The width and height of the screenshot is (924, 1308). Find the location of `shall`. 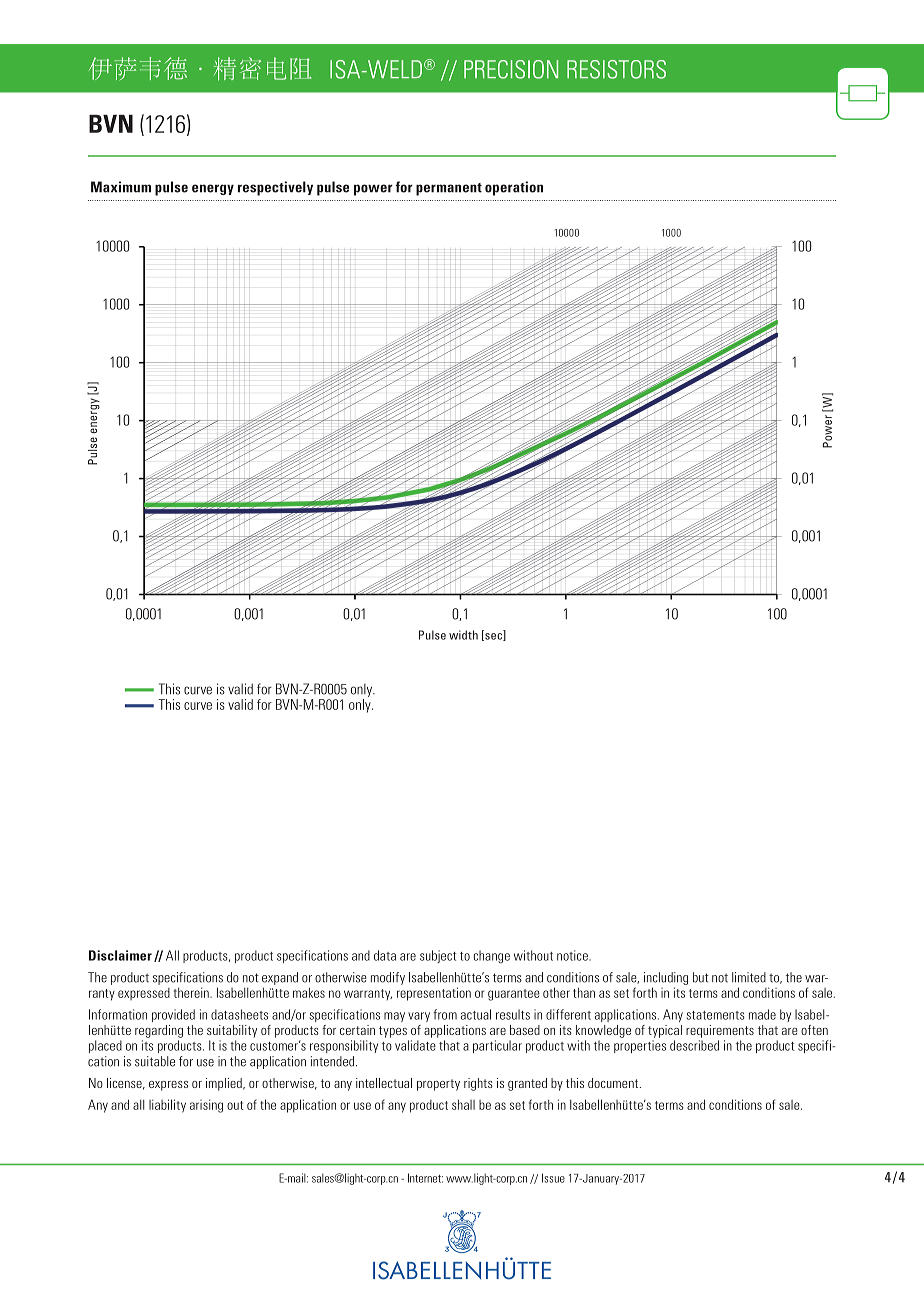

shall is located at coordinates (463, 1104).
